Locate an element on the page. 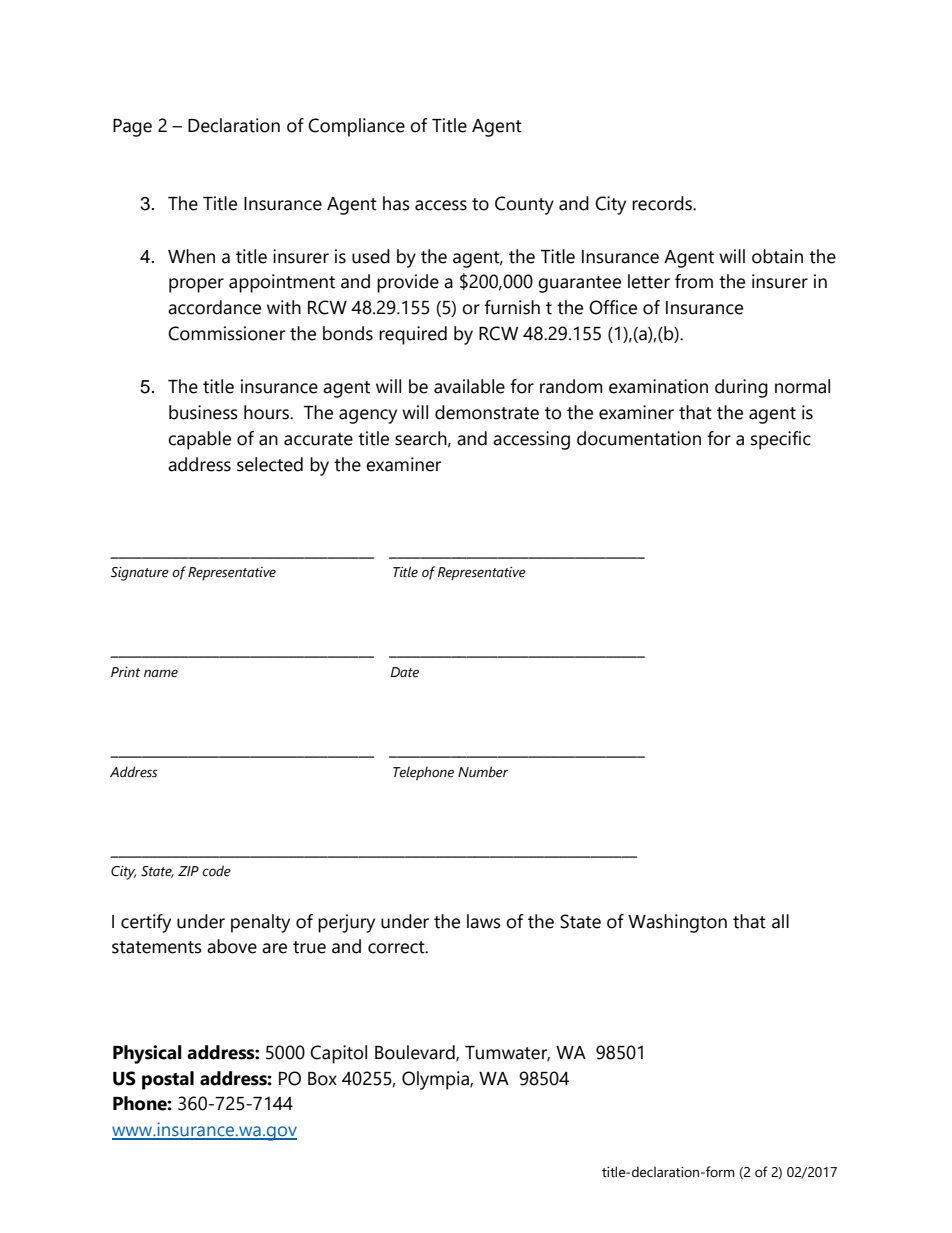  postal is located at coordinates (168, 1080).
